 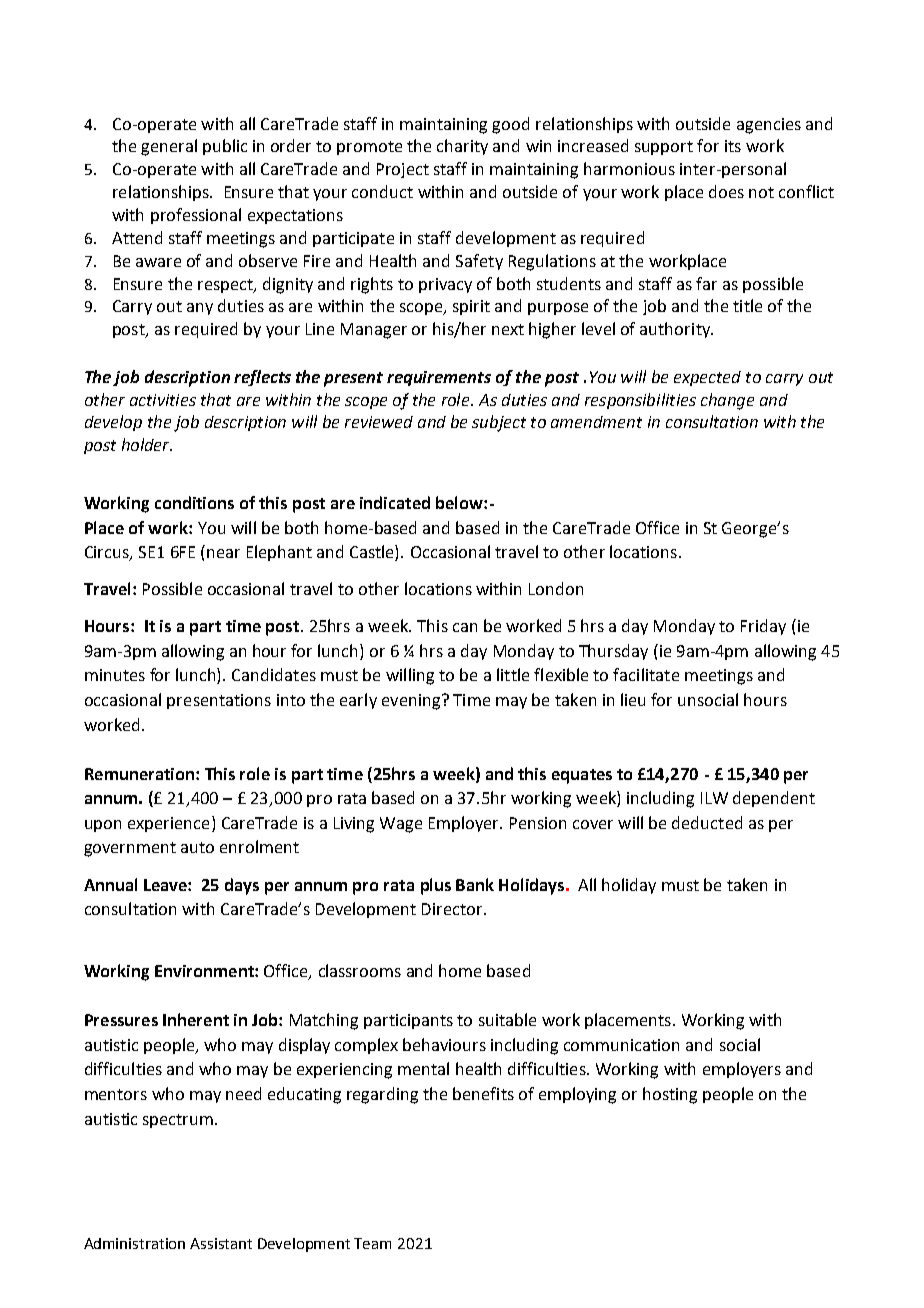 I want to click on hosting, so click(x=670, y=1095).
